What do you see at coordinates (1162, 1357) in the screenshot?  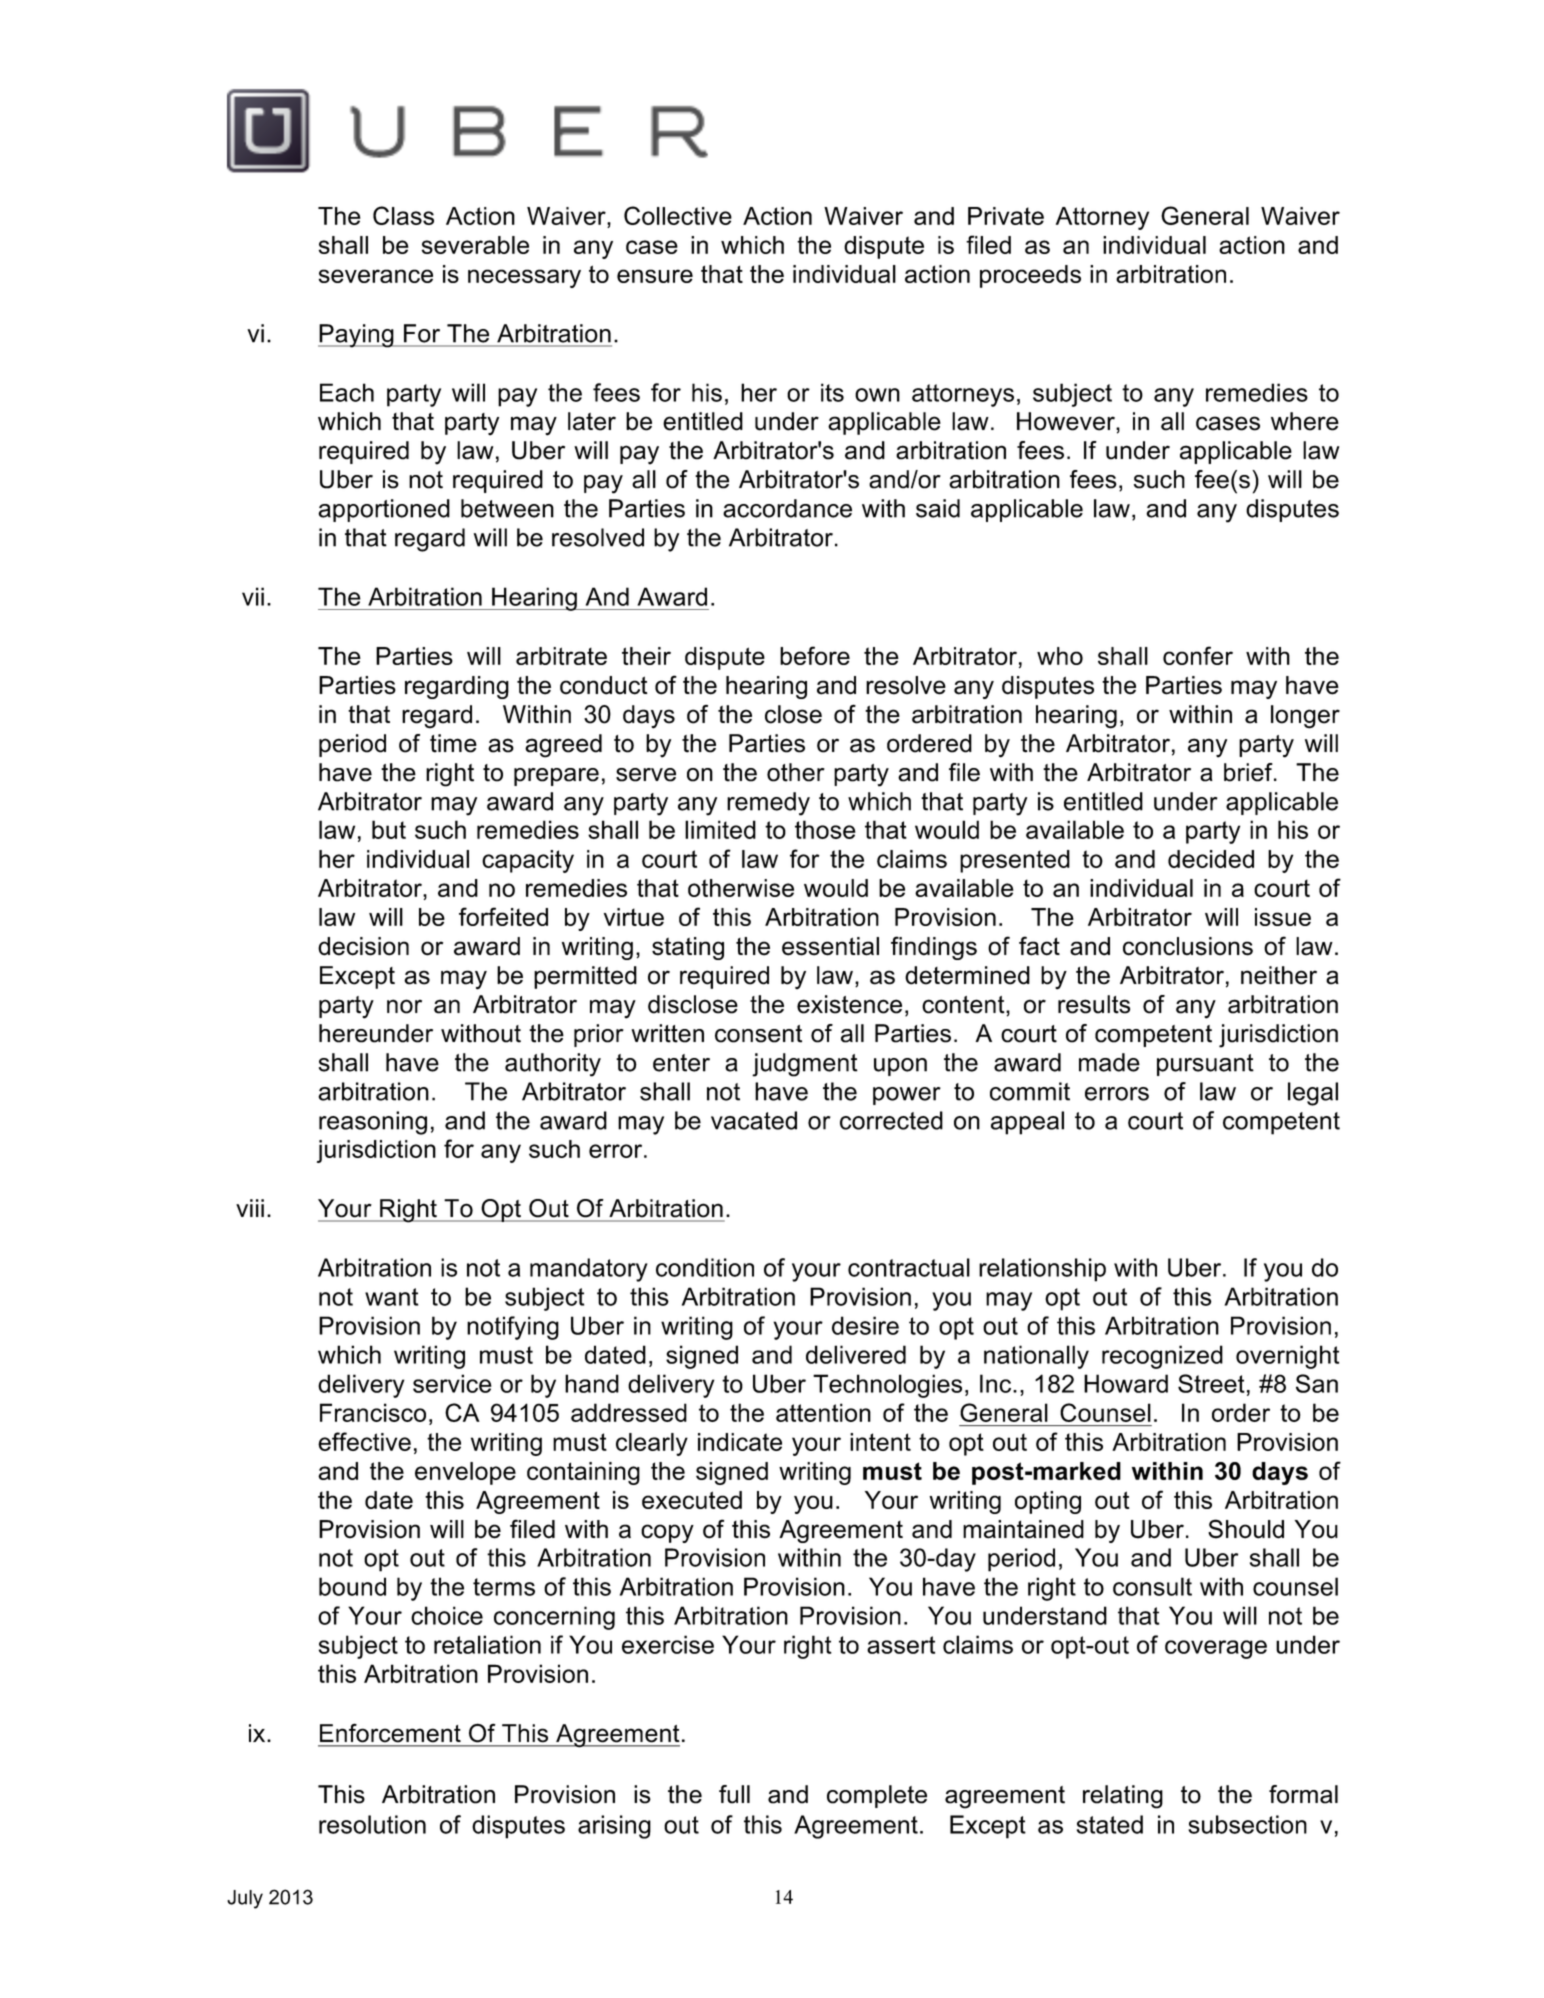 I see `recognized` at bounding box center [1162, 1357].
